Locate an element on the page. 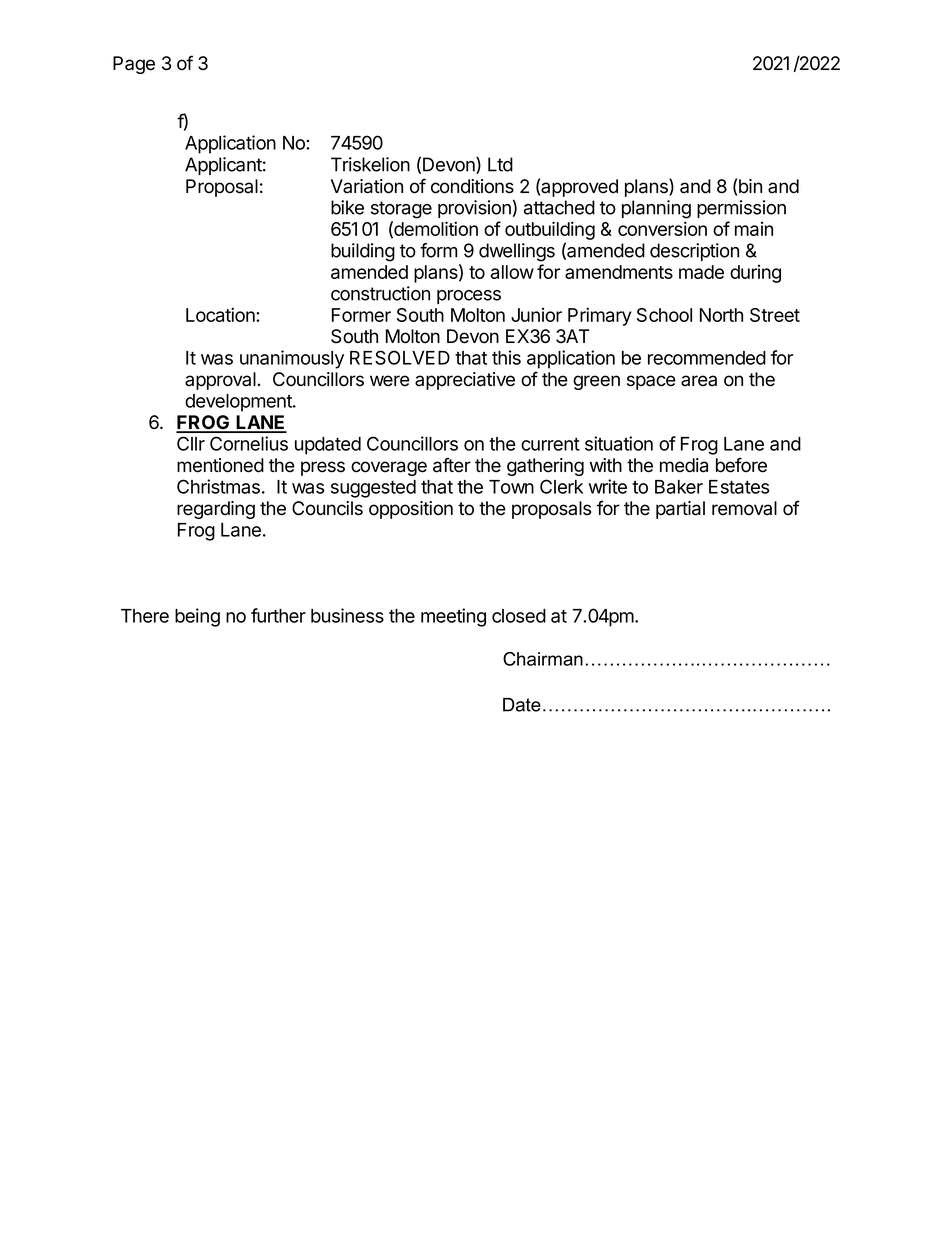 The image size is (952, 1233). media is located at coordinates (684, 465).
